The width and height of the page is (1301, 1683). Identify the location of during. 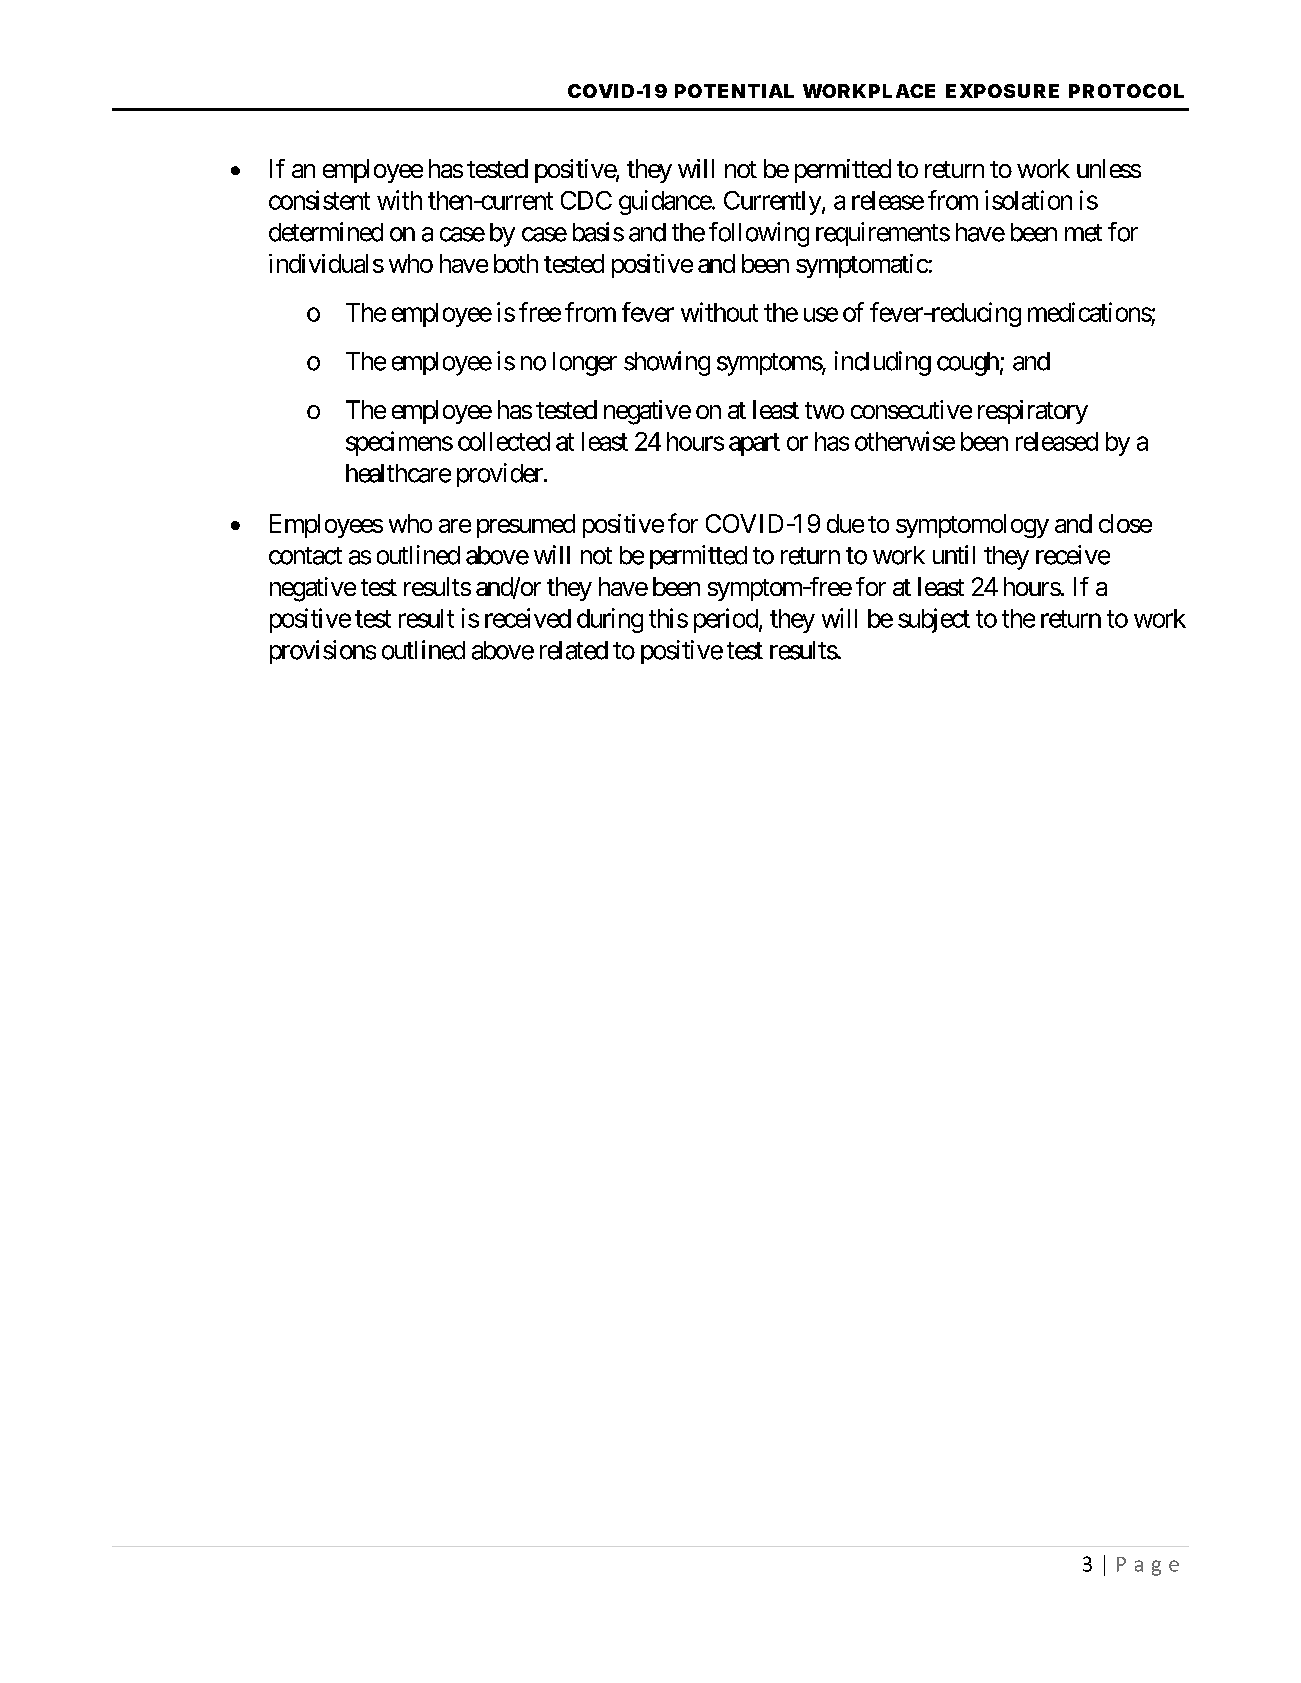
(610, 620).
